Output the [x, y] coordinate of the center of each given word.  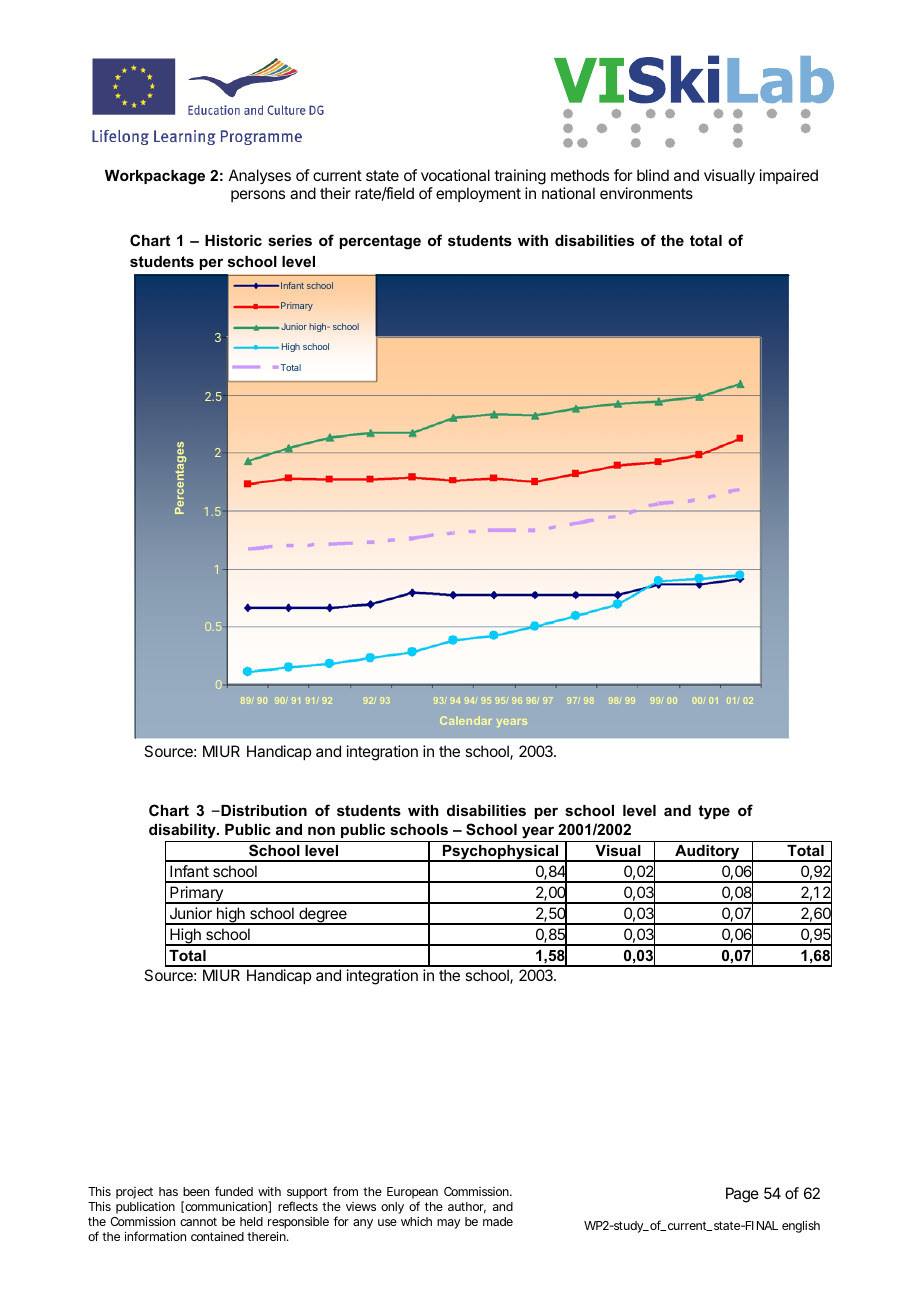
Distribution [263, 810]
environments [646, 193]
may [448, 1224]
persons [258, 196]
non [321, 830]
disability [183, 833]
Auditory [707, 853]
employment [478, 194]
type [714, 812]
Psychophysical [501, 853]
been [196, 1191]
